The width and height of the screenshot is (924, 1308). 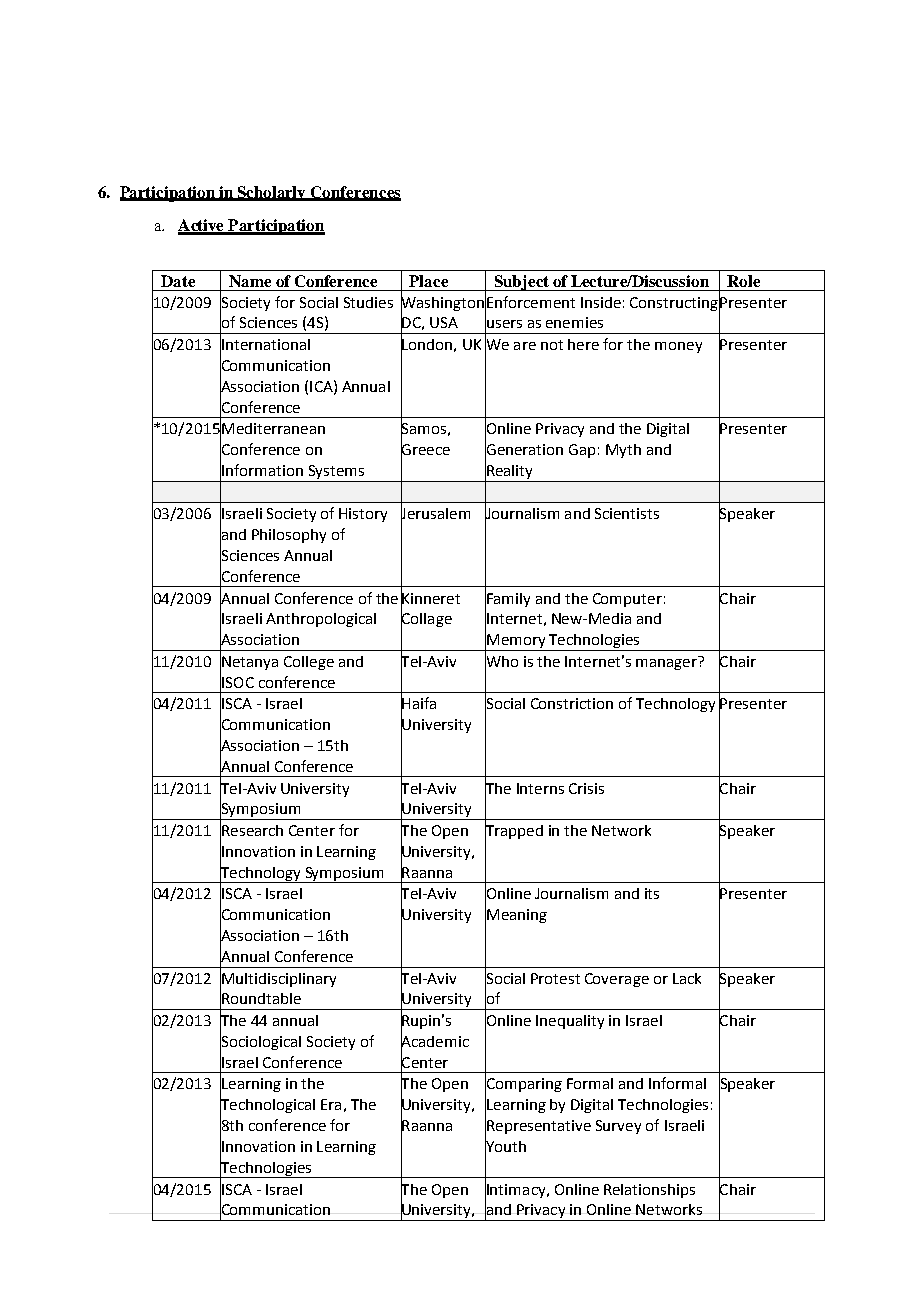 What do you see at coordinates (667, 663) in the screenshot?
I see `manager` at bounding box center [667, 663].
